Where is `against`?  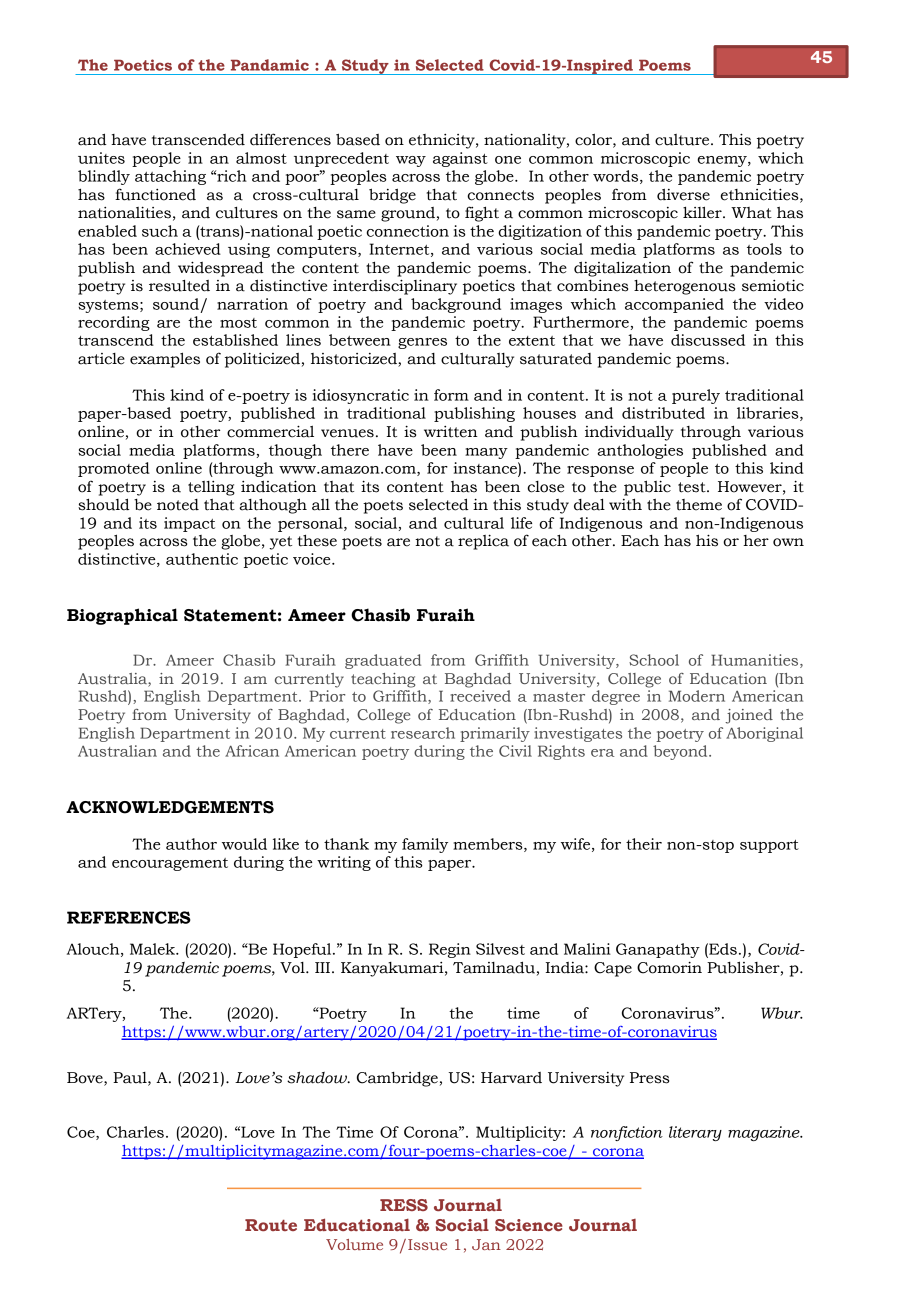
against is located at coordinates (460, 159).
